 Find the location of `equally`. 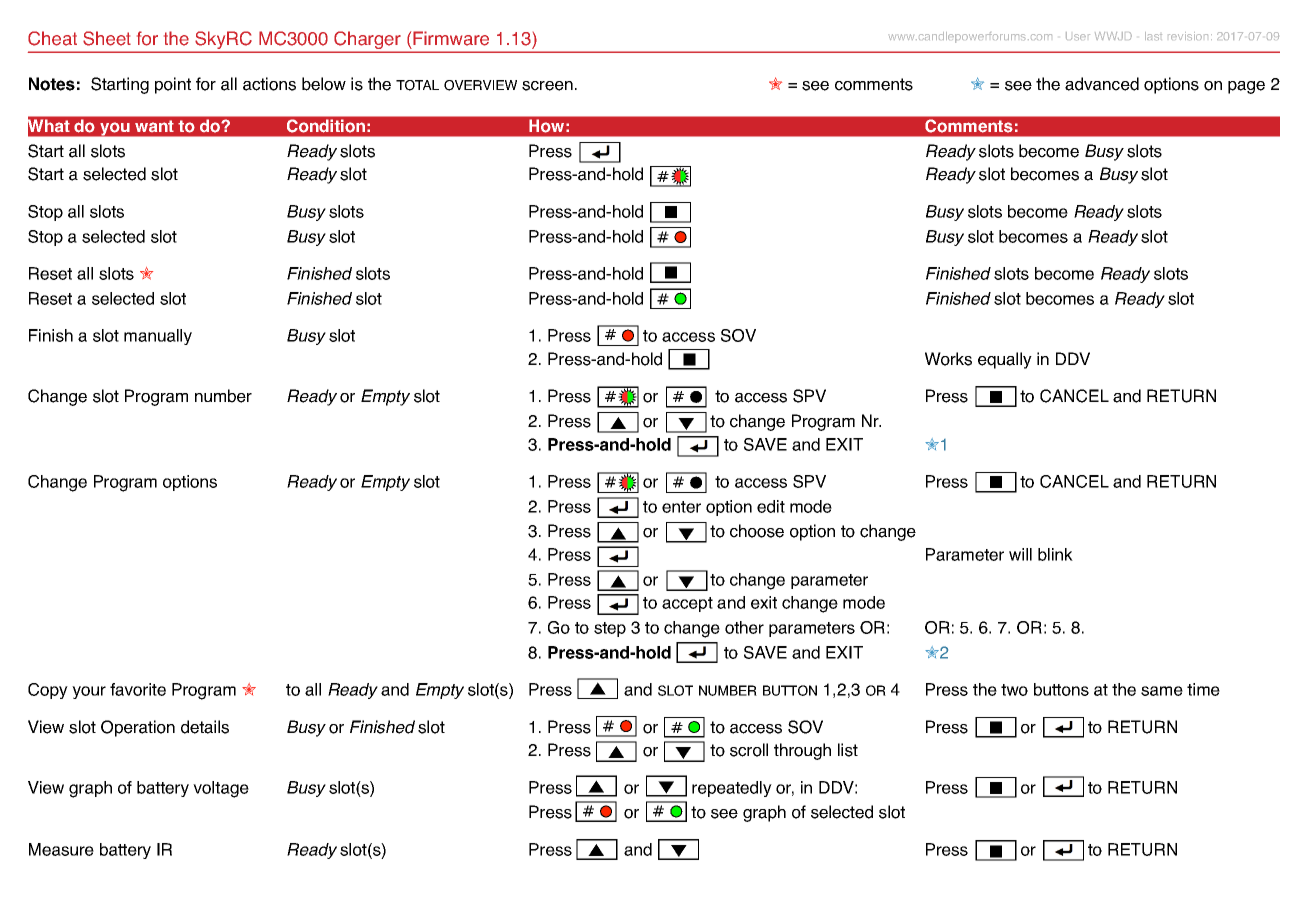

equally is located at coordinates (1005, 360).
